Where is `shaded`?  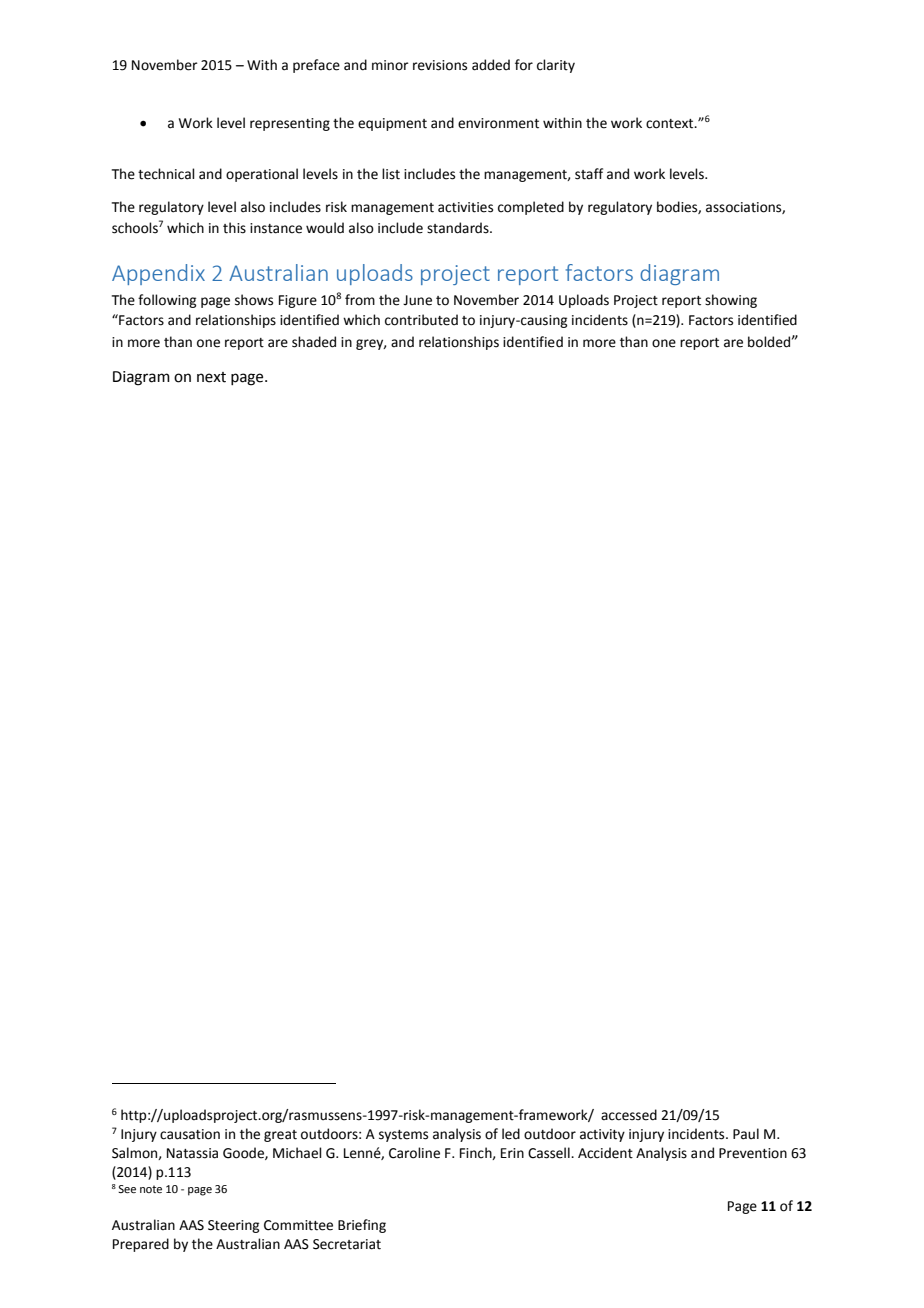 shaded is located at coordinates (314, 342).
